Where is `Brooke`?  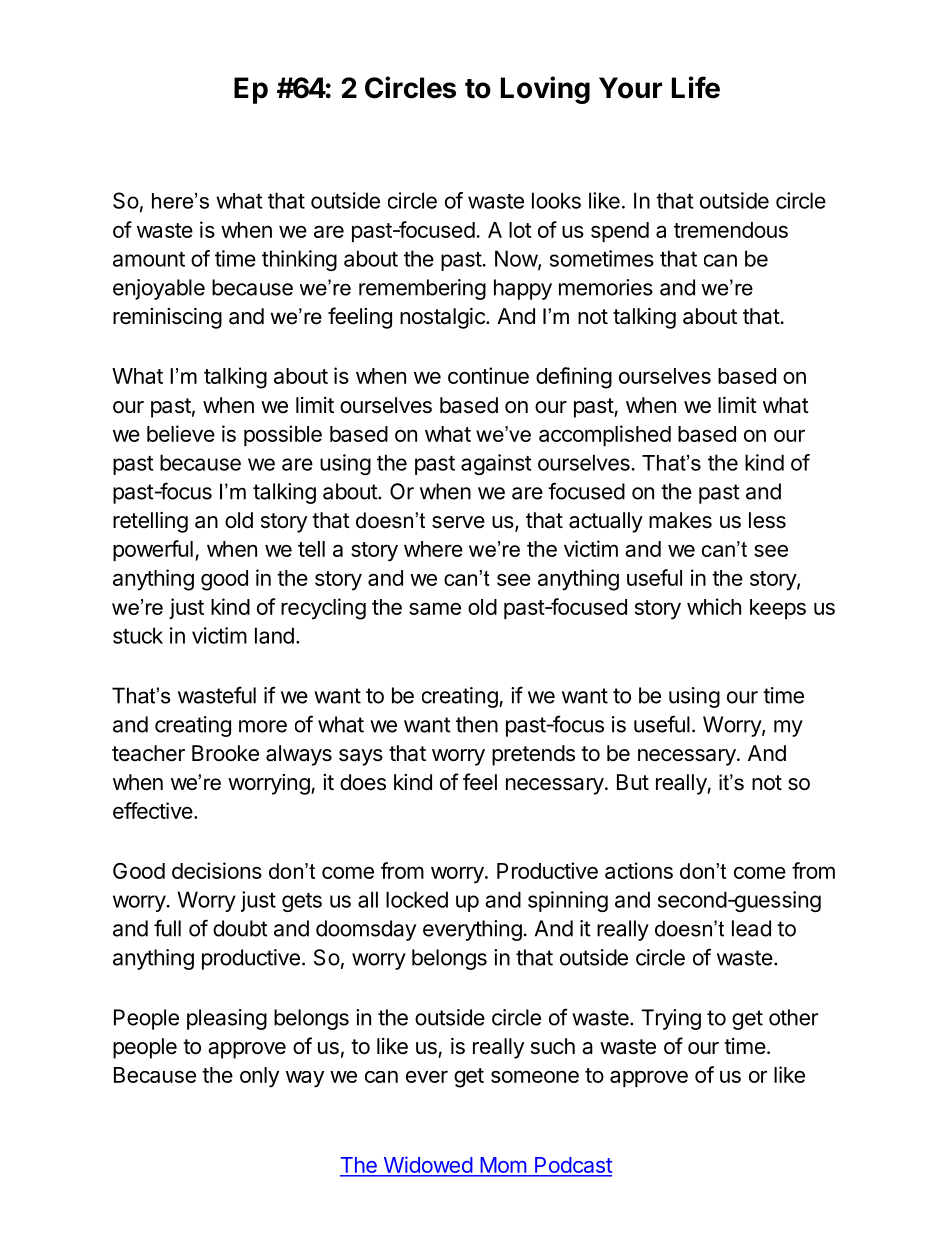
Brooke is located at coordinates (225, 753).
